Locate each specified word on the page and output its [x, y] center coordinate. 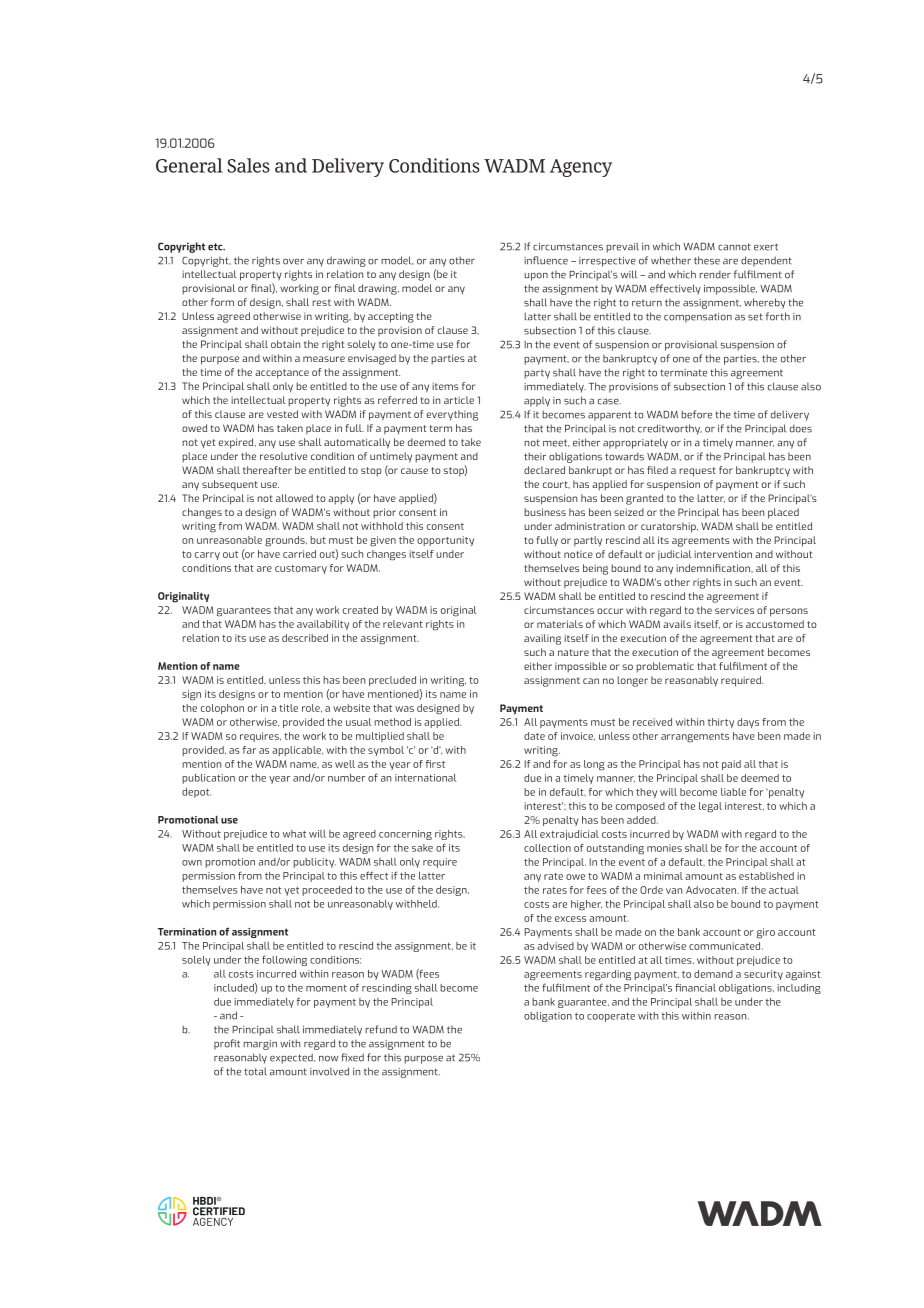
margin [260, 1045]
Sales [248, 165]
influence [546, 260]
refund [381, 1029]
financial [695, 987]
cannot [734, 247]
